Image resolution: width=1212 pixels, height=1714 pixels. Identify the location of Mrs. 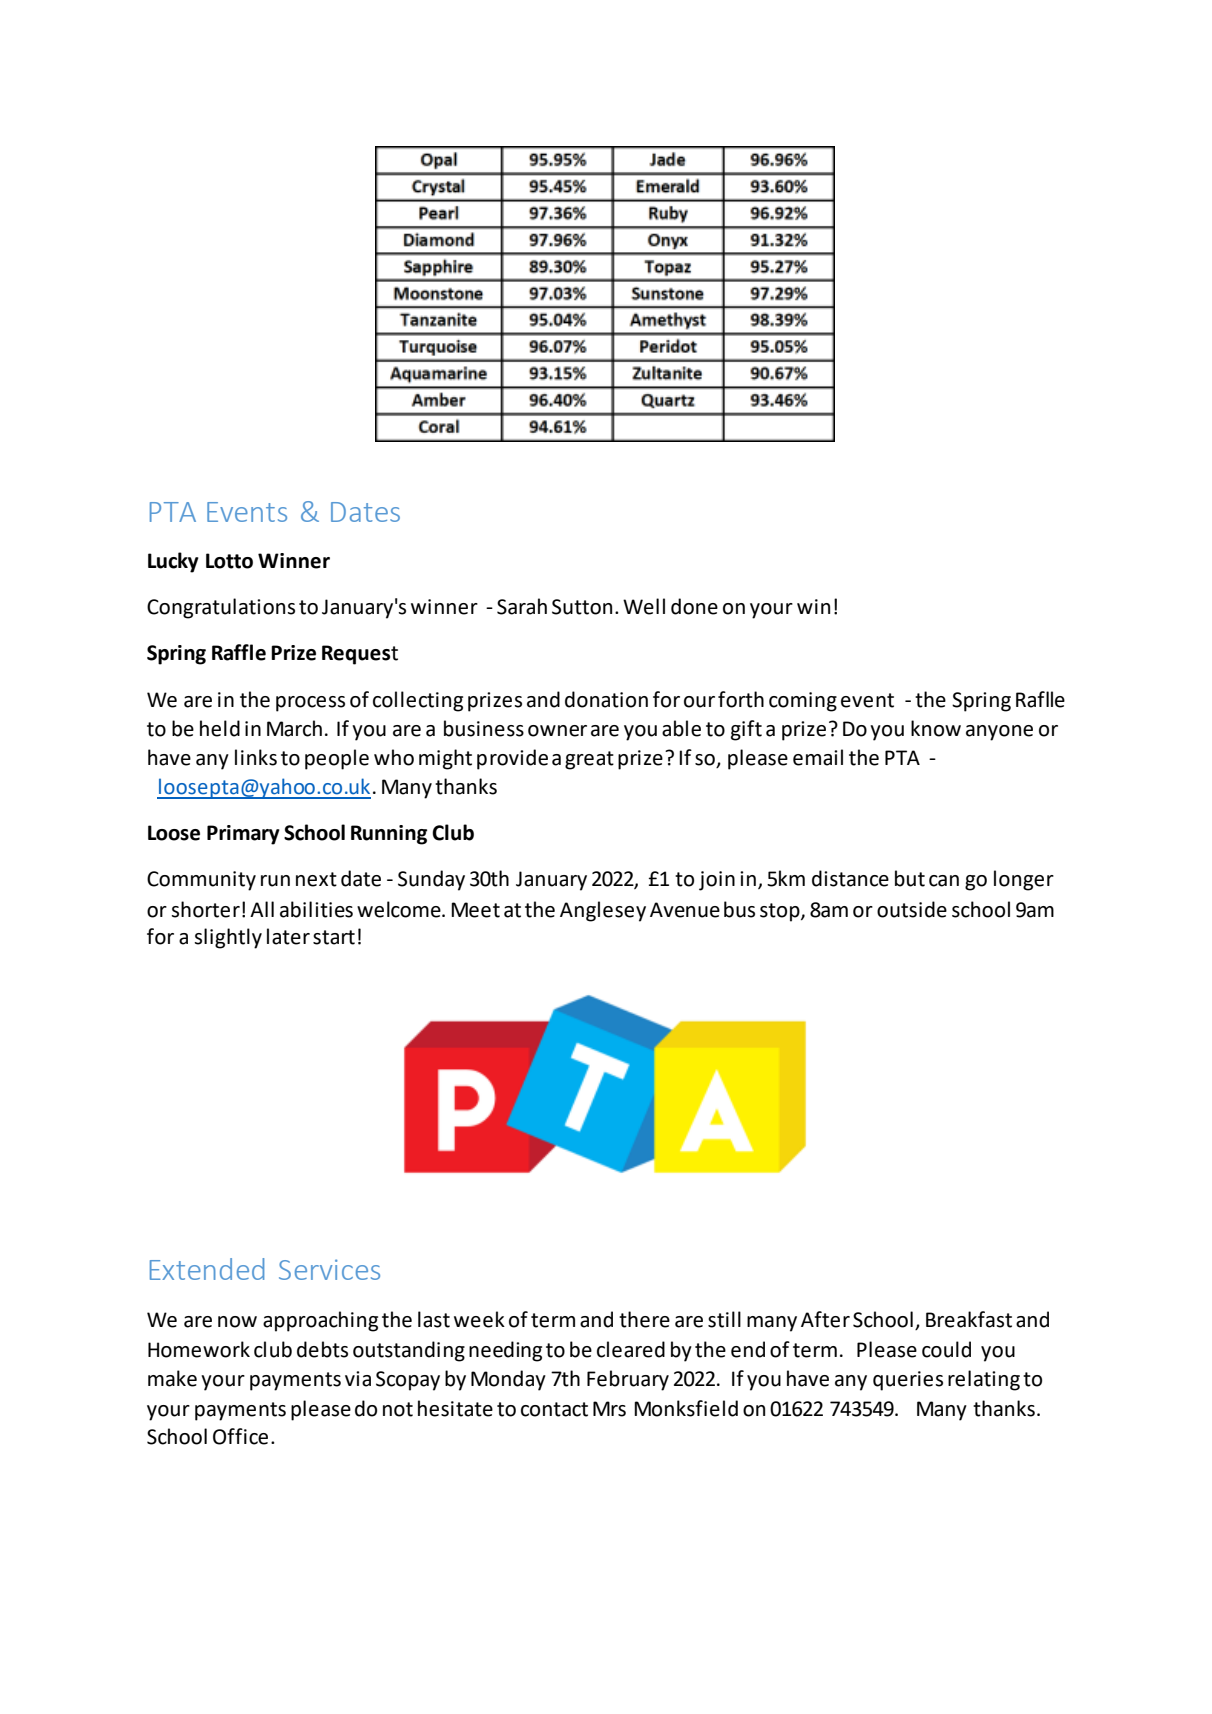
(609, 1409).
